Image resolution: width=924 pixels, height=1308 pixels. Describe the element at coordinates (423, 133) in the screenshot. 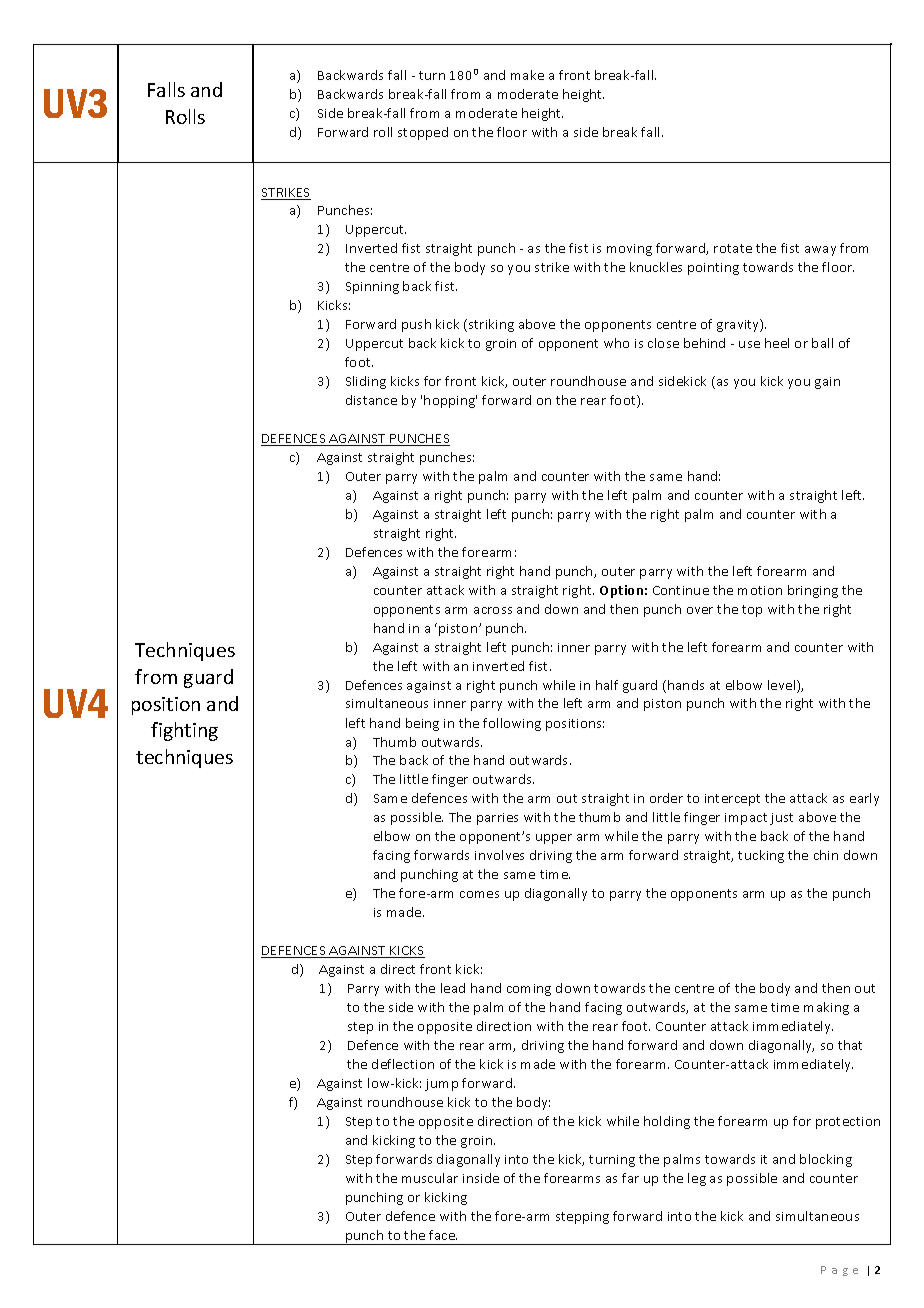

I see `stopped` at that location.
